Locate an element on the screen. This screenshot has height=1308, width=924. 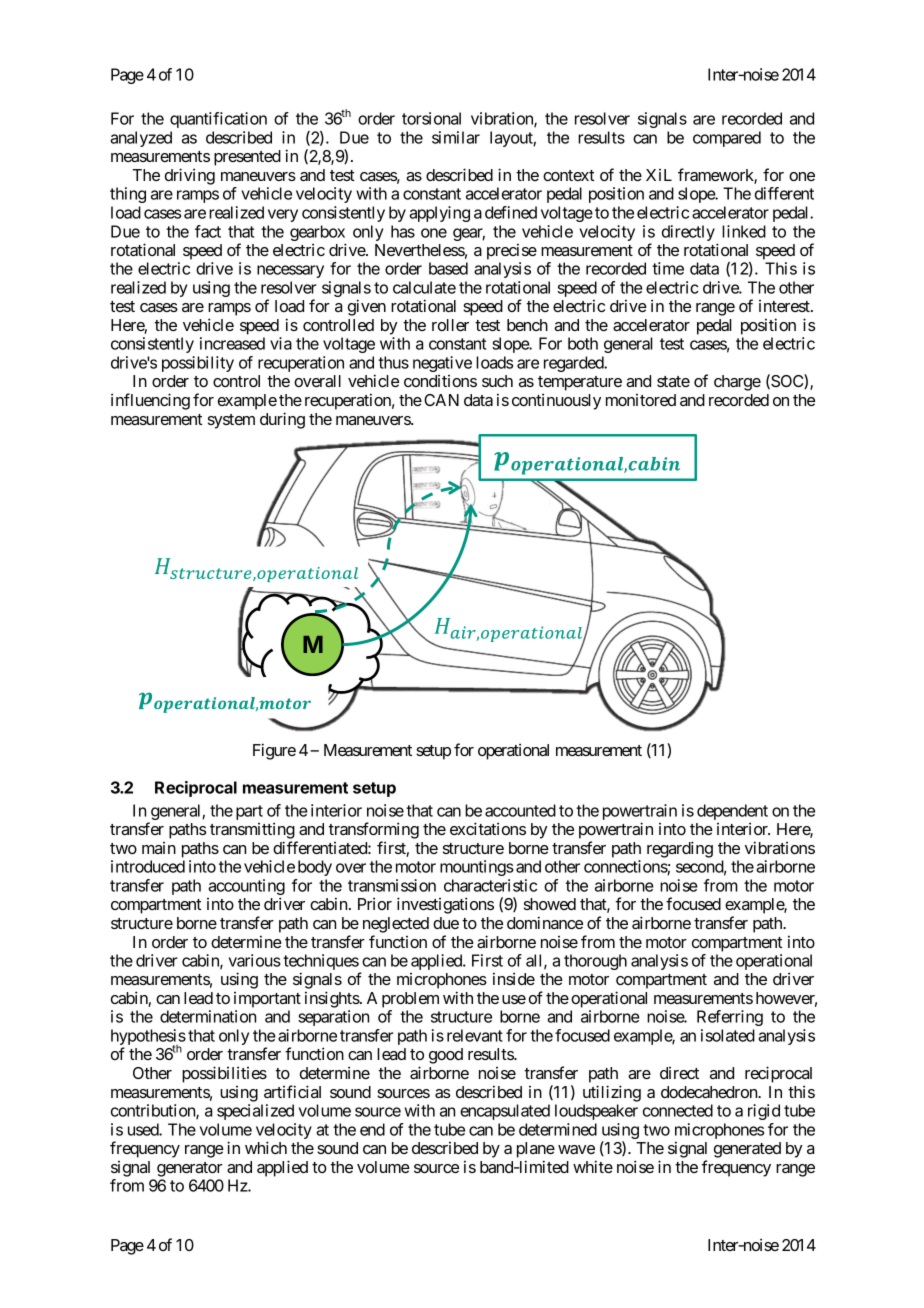
investigations is located at coordinates (445, 905).
